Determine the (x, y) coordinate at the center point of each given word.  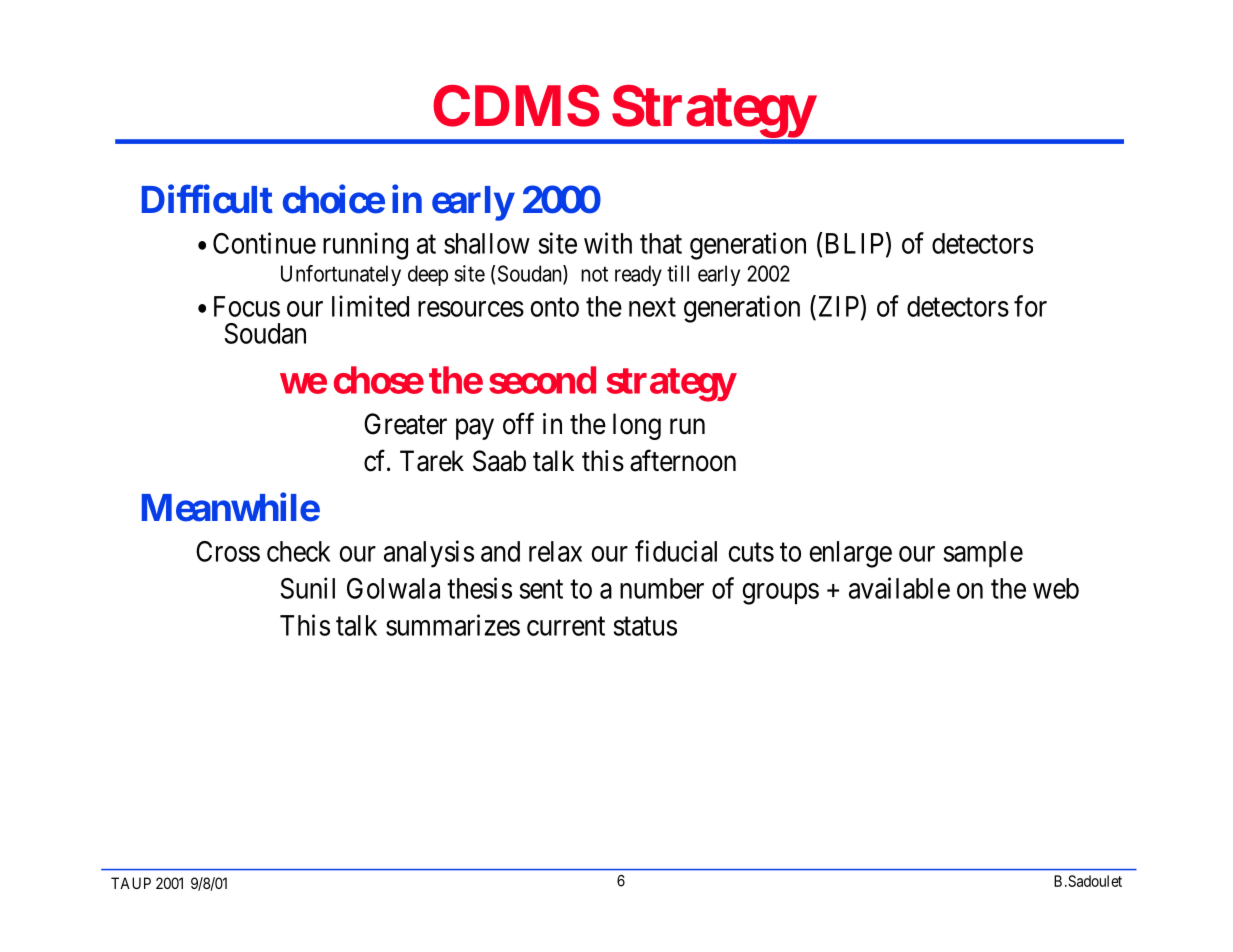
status (645, 626)
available (899, 588)
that (661, 243)
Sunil (307, 588)
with (608, 243)
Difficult (207, 199)
